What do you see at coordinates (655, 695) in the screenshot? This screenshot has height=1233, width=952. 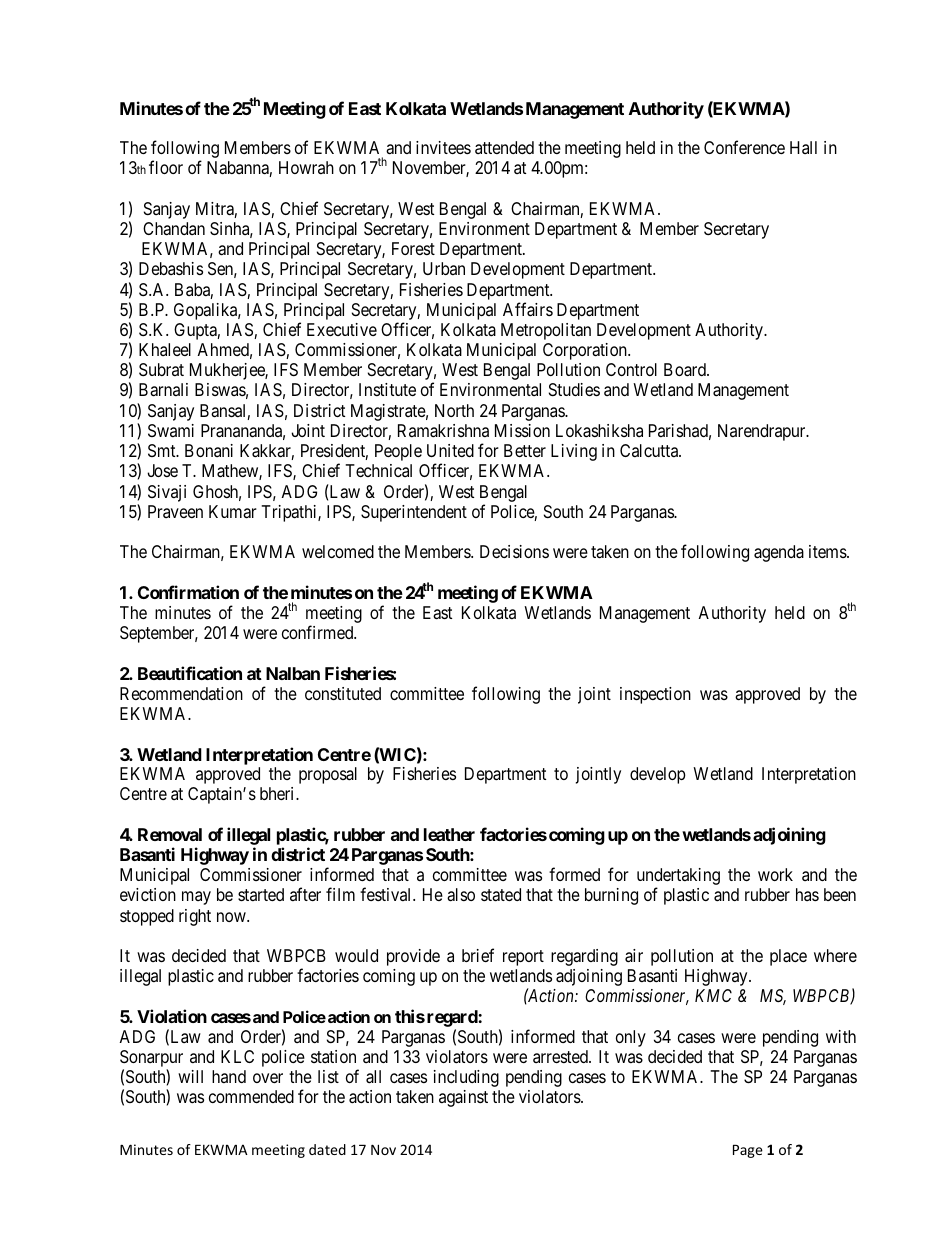 I see `inspection` at bounding box center [655, 695].
